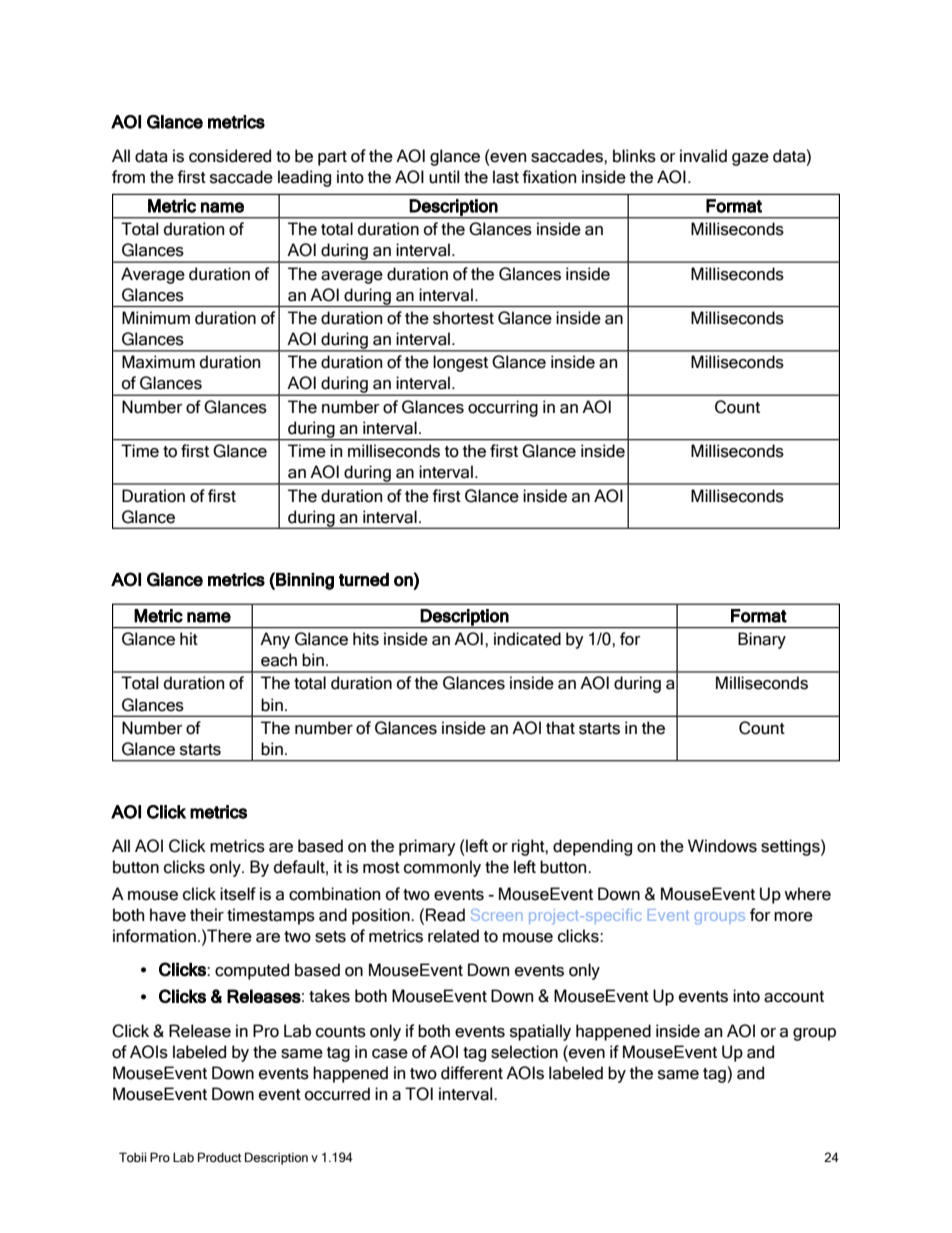 The width and height of the screenshot is (952, 1233). What do you see at coordinates (453, 936) in the screenshot?
I see `related` at bounding box center [453, 936].
